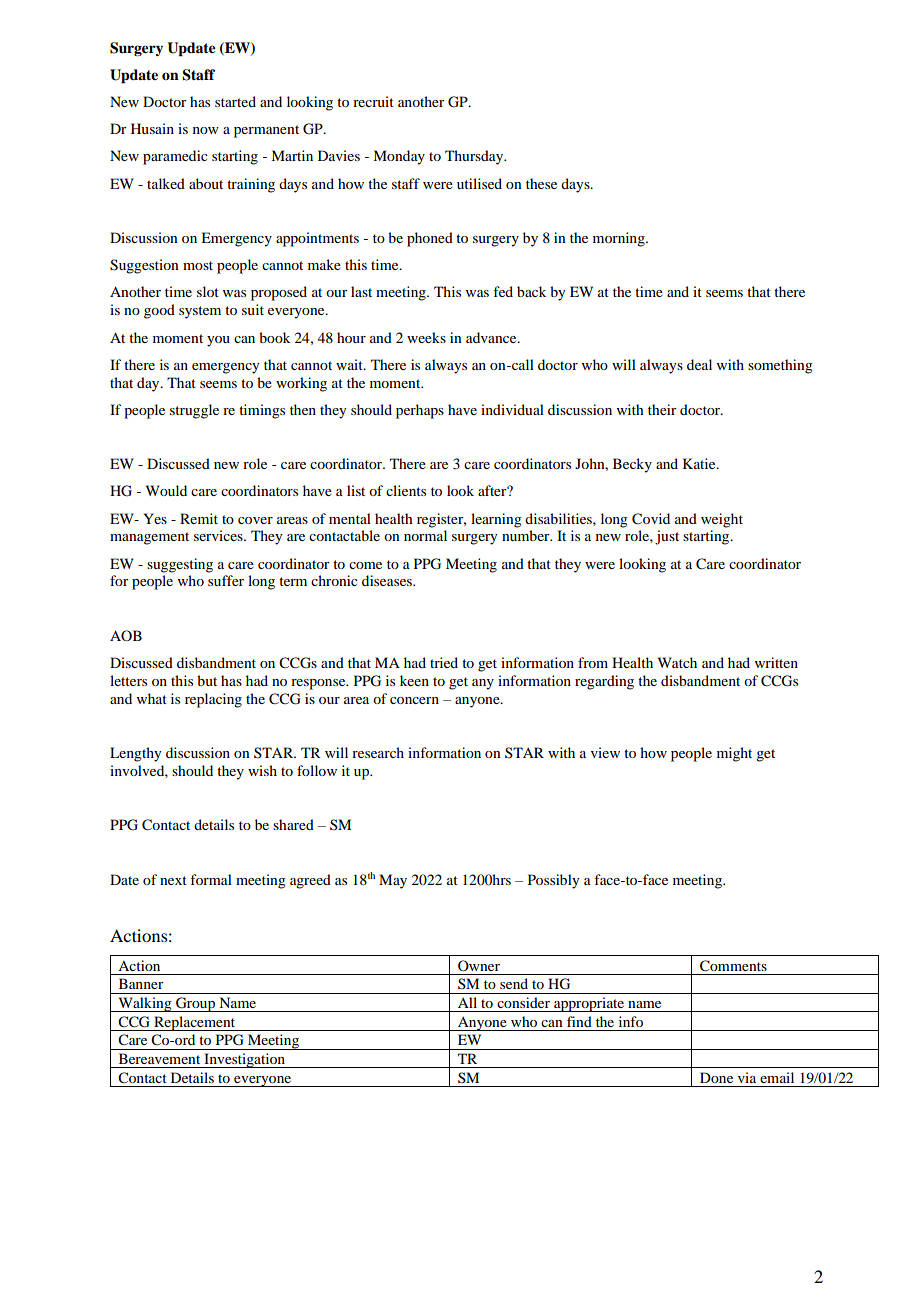 This page has width=924, height=1308. Describe the element at coordinates (667, 537) in the page. I see `just` at that location.
